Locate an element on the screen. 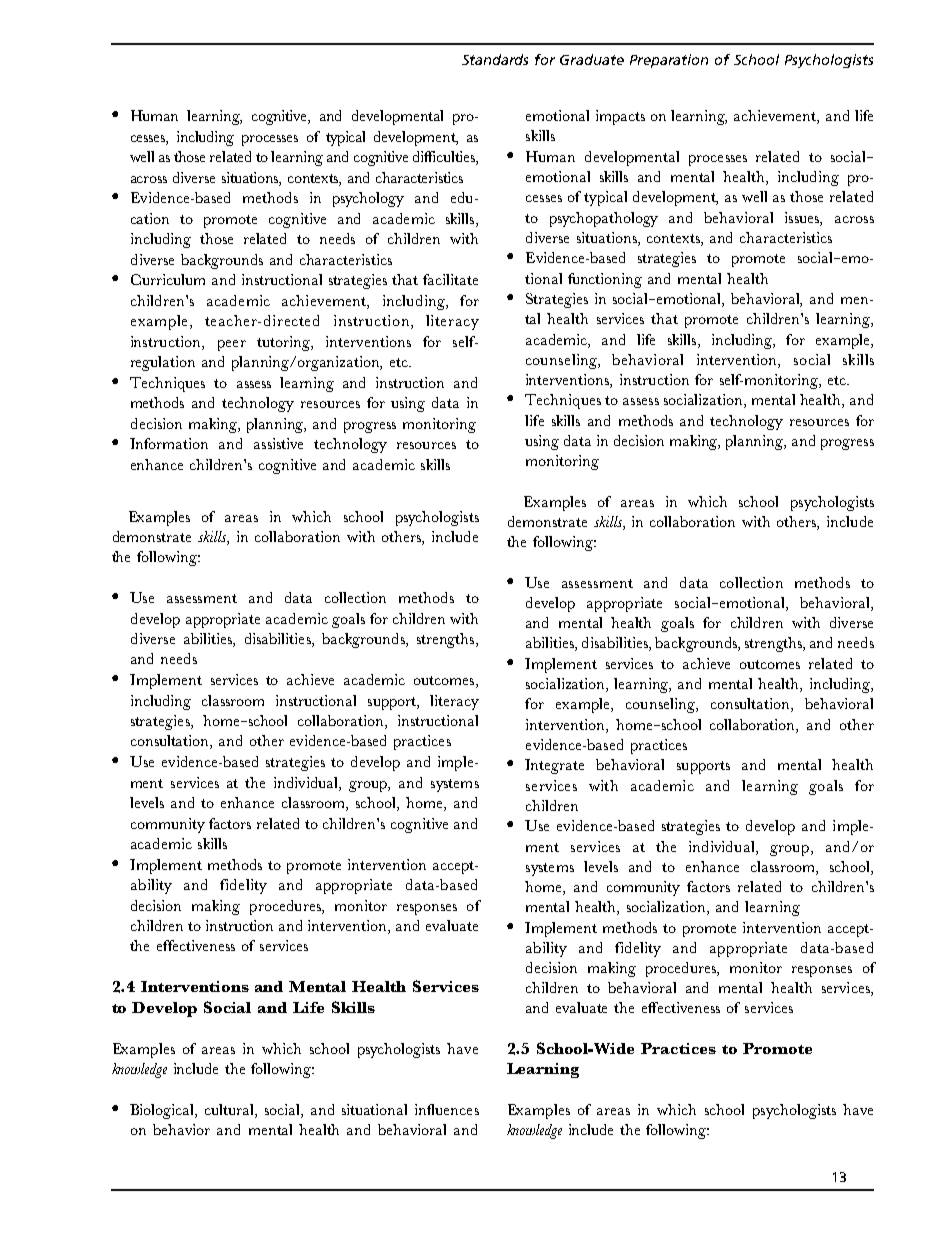  facilitate is located at coordinates (450, 279).
